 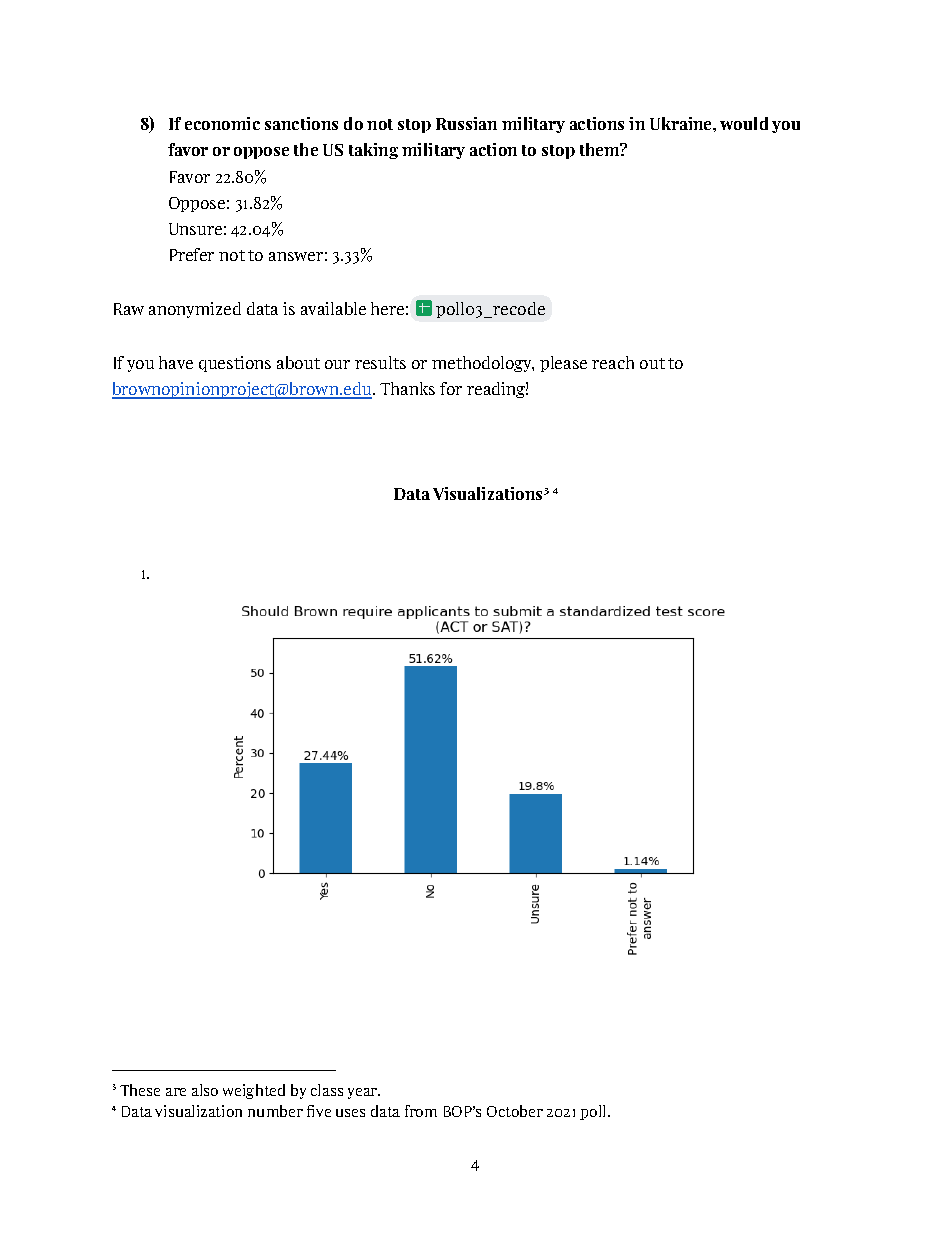 What do you see at coordinates (176, 362) in the screenshot?
I see `have` at bounding box center [176, 362].
